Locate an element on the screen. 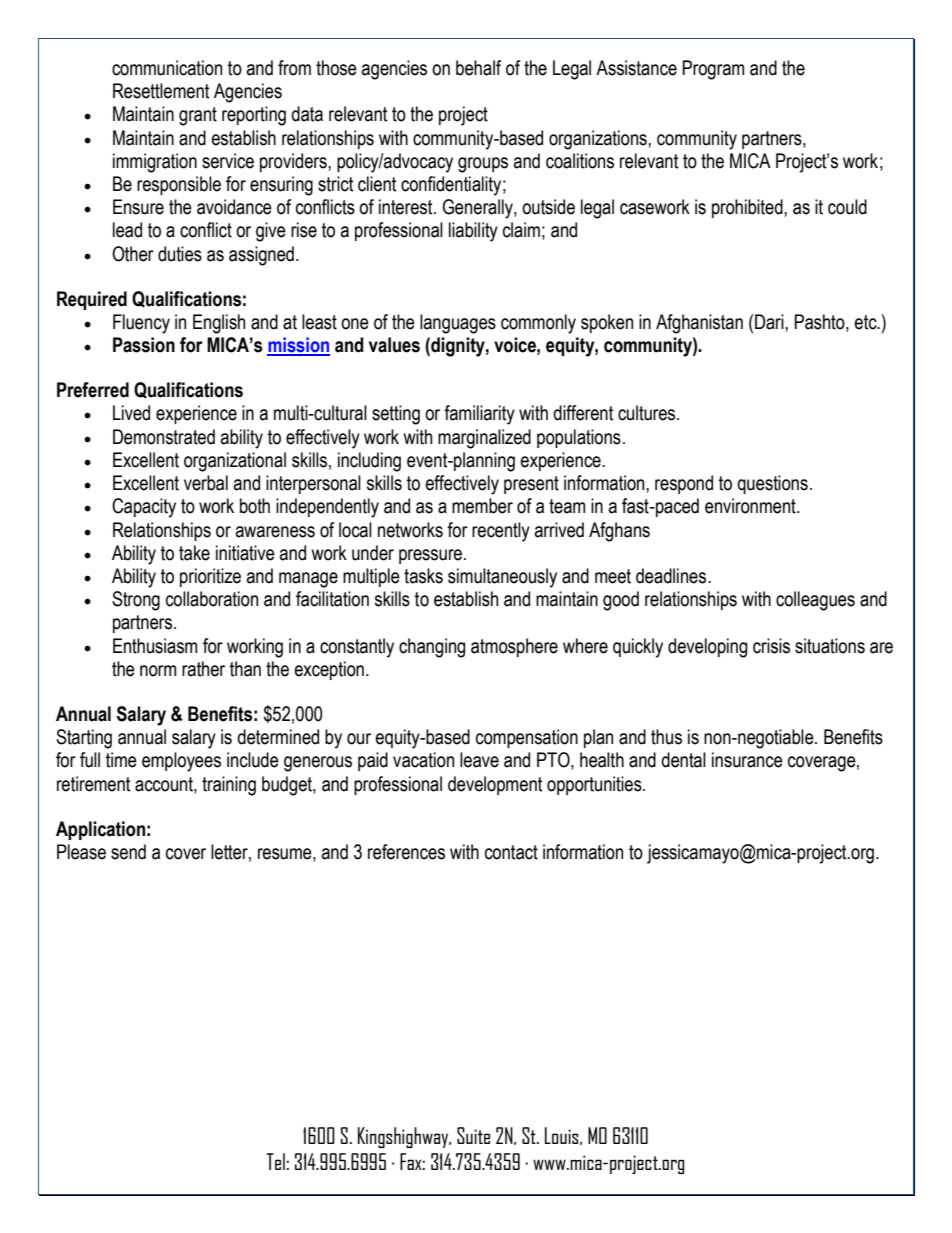 This screenshot has width=952, height=1233. questions is located at coordinates (772, 484).
